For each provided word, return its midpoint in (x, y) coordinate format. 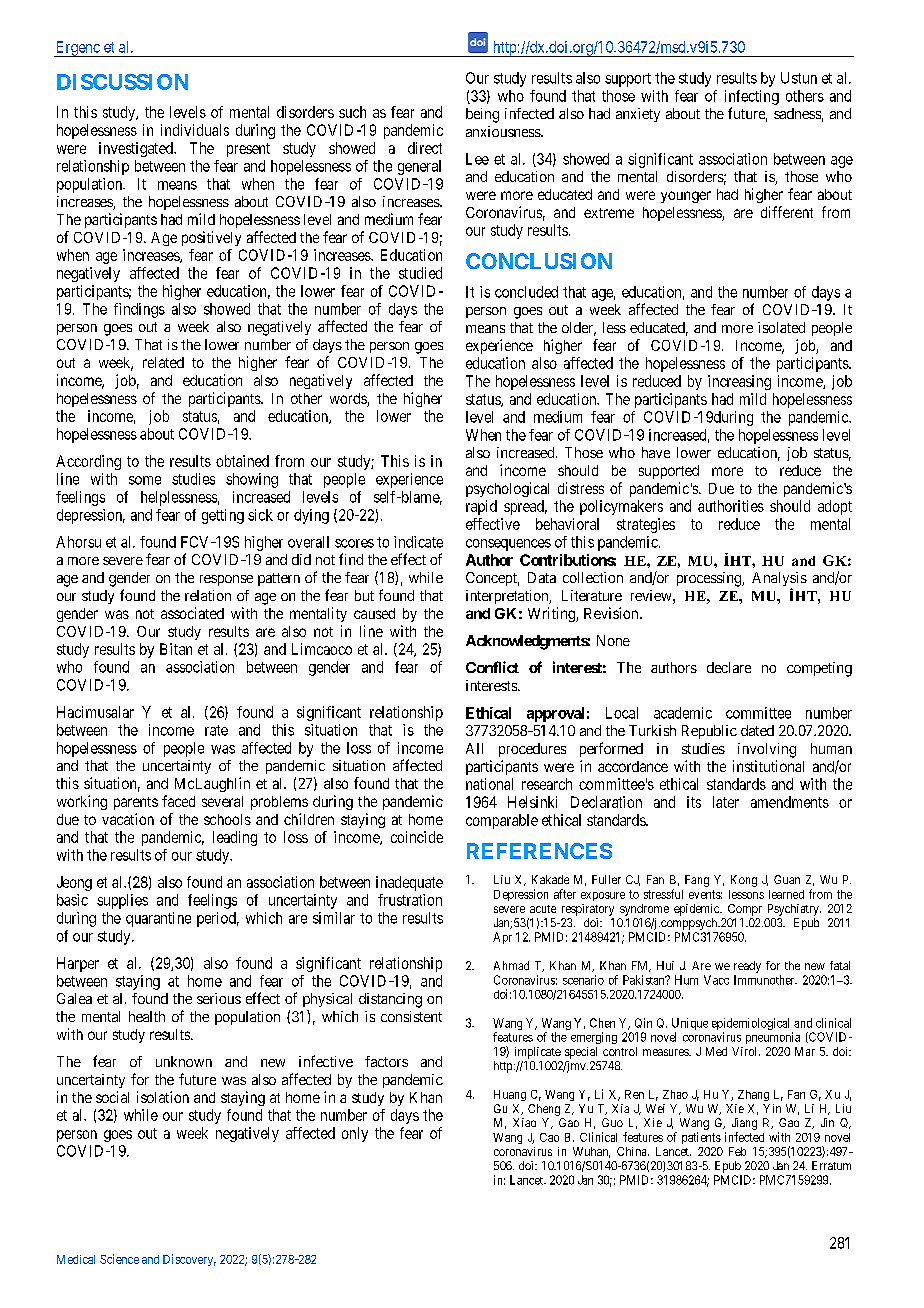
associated (192, 613)
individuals (195, 130)
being (482, 115)
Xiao (524, 1122)
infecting (752, 97)
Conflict (492, 667)
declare (729, 667)
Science (119, 1259)
